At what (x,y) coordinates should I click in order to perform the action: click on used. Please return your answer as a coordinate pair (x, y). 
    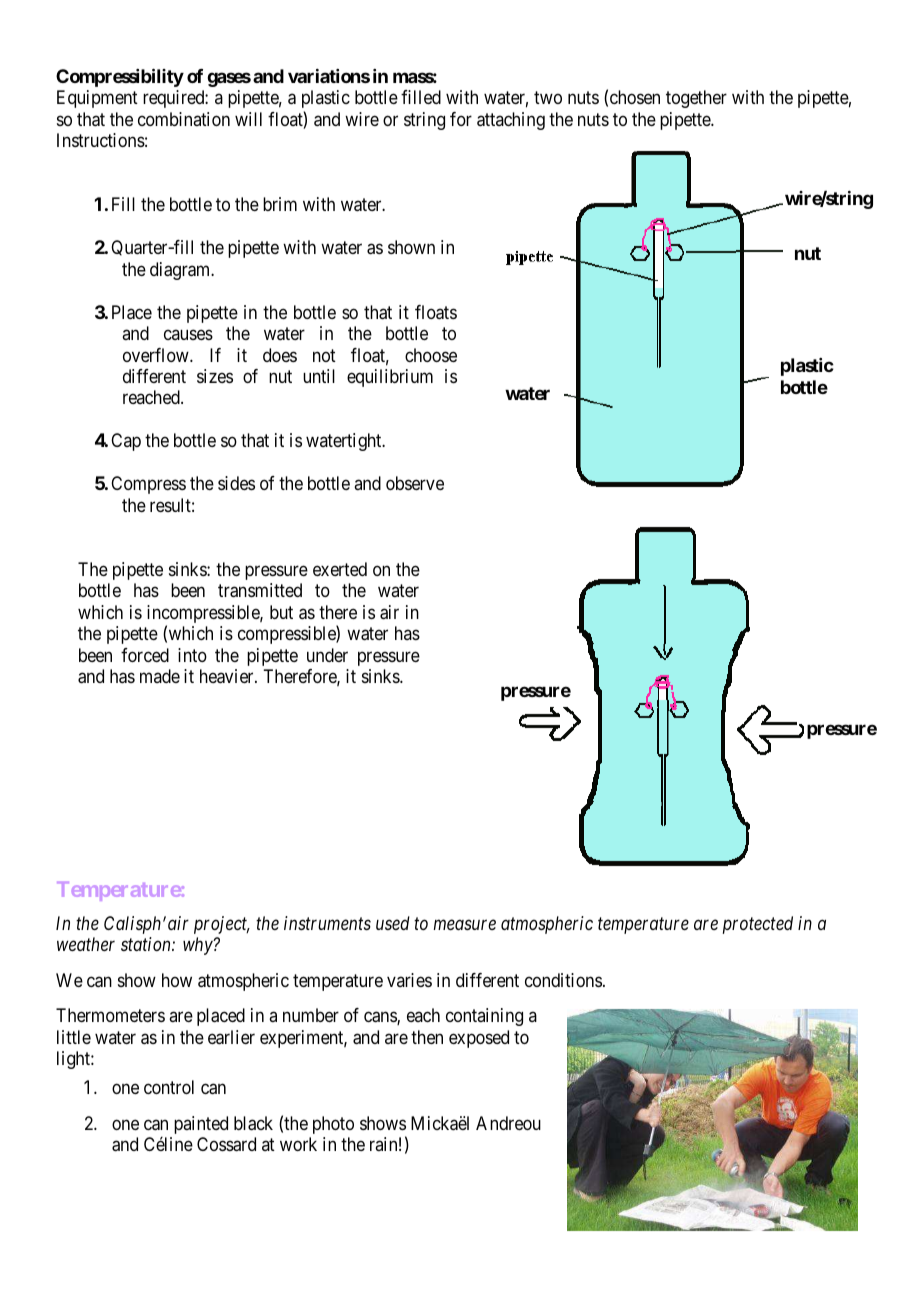
    Looking at the image, I should click on (393, 923).
